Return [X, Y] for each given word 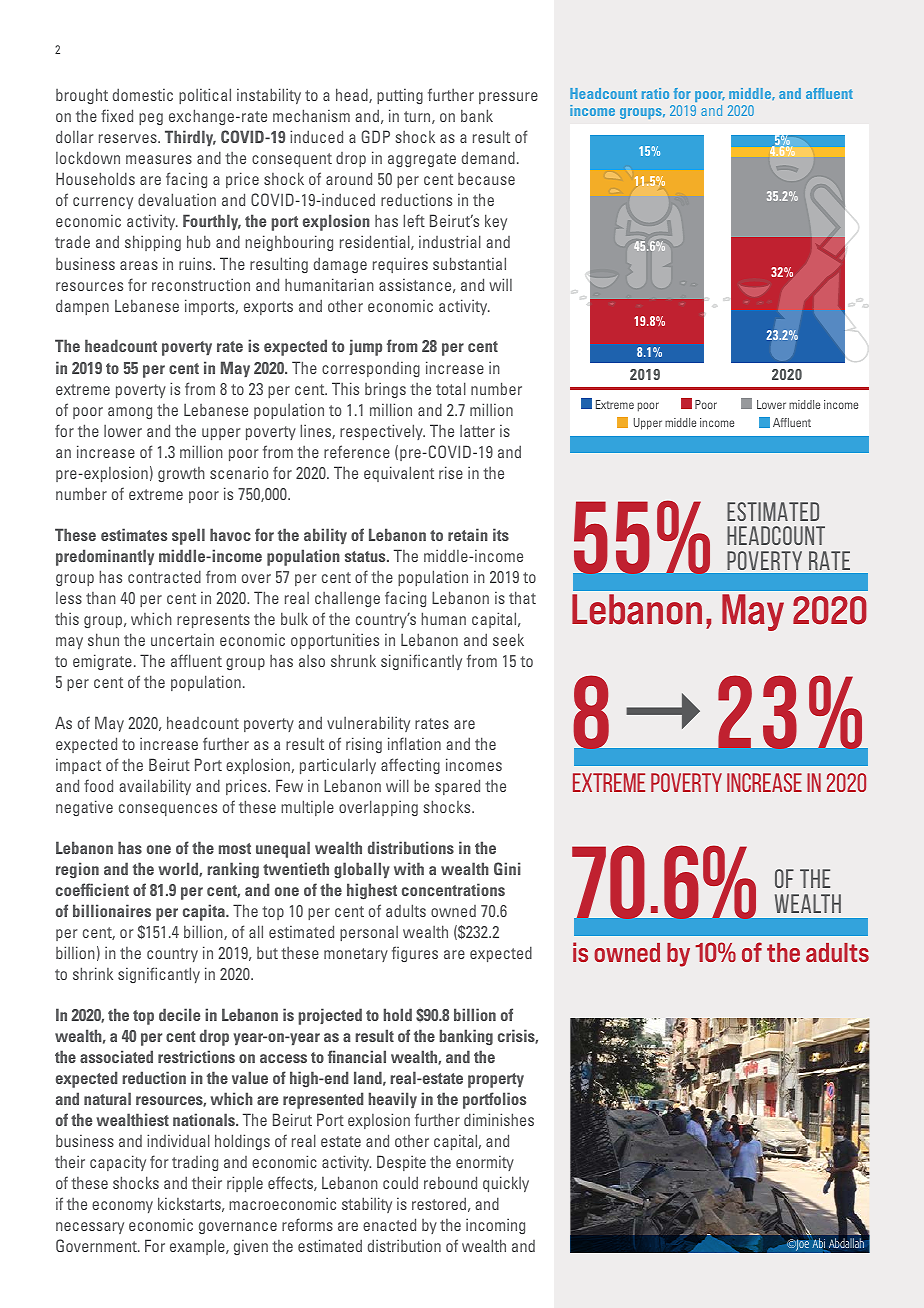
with [409, 868]
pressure [508, 98]
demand [488, 157]
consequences [168, 810]
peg [151, 119]
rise [451, 472]
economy [122, 1207]
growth [181, 474]
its [501, 534]
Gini [507, 868]
